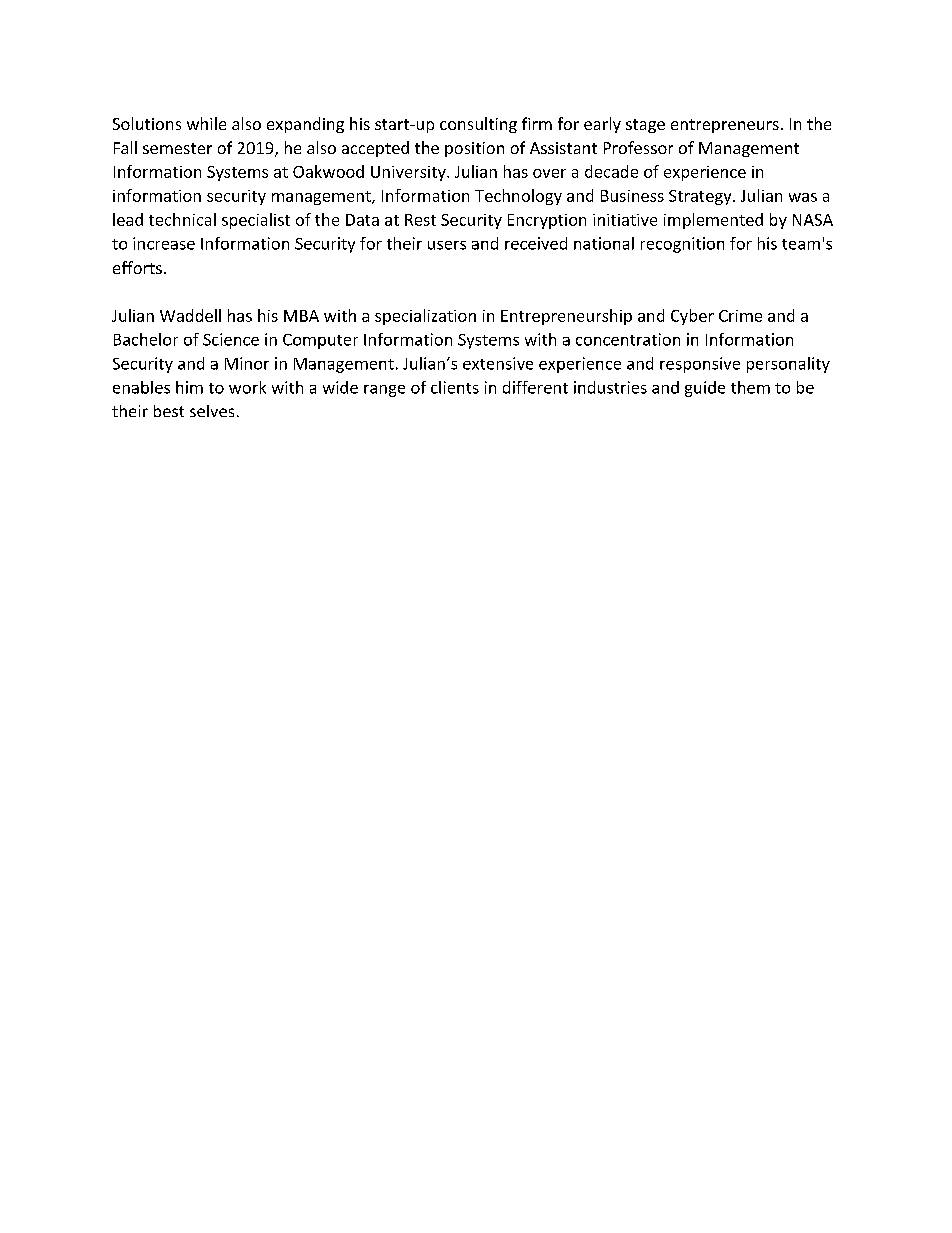  What do you see at coordinates (212, 411) in the document?
I see `selves` at bounding box center [212, 411].
